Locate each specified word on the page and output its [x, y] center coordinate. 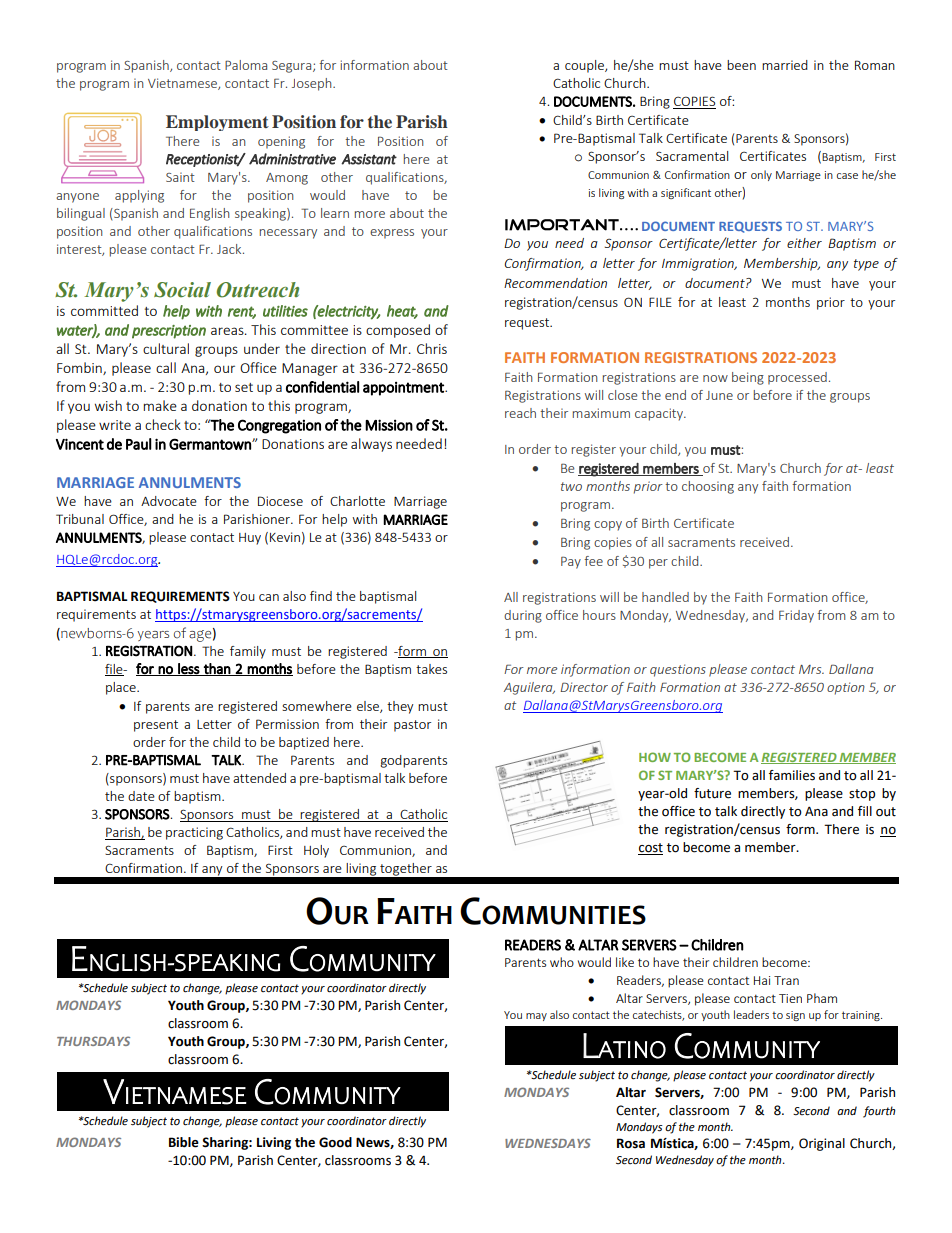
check [163, 424]
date [141, 796]
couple [585, 66]
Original [822, 1144]
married [785, 65]
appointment [404, 389]
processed [797, 378]
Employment [217, 123]
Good [335, 1142]
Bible [184, 1142]
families [792, 775]
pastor [412, 726]
